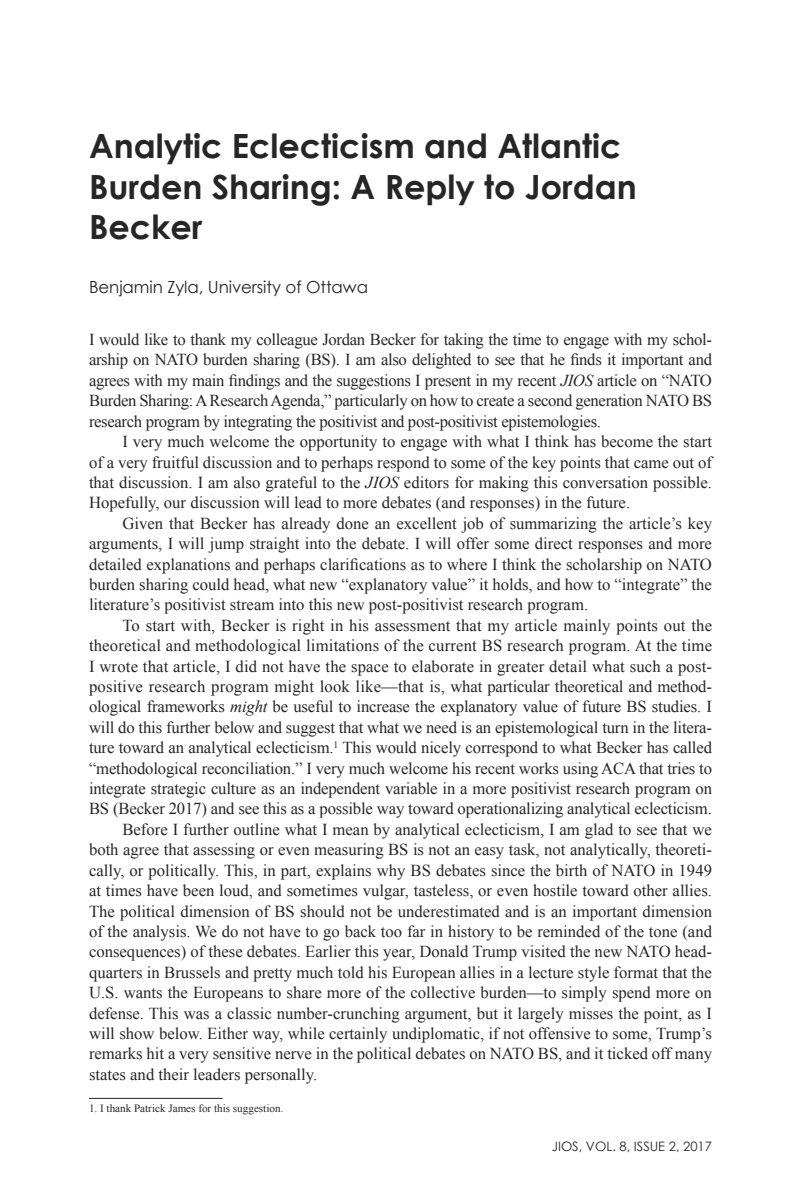  Describe the element at coordinates (431, 190) in the page. I see `Reply` at that location.
